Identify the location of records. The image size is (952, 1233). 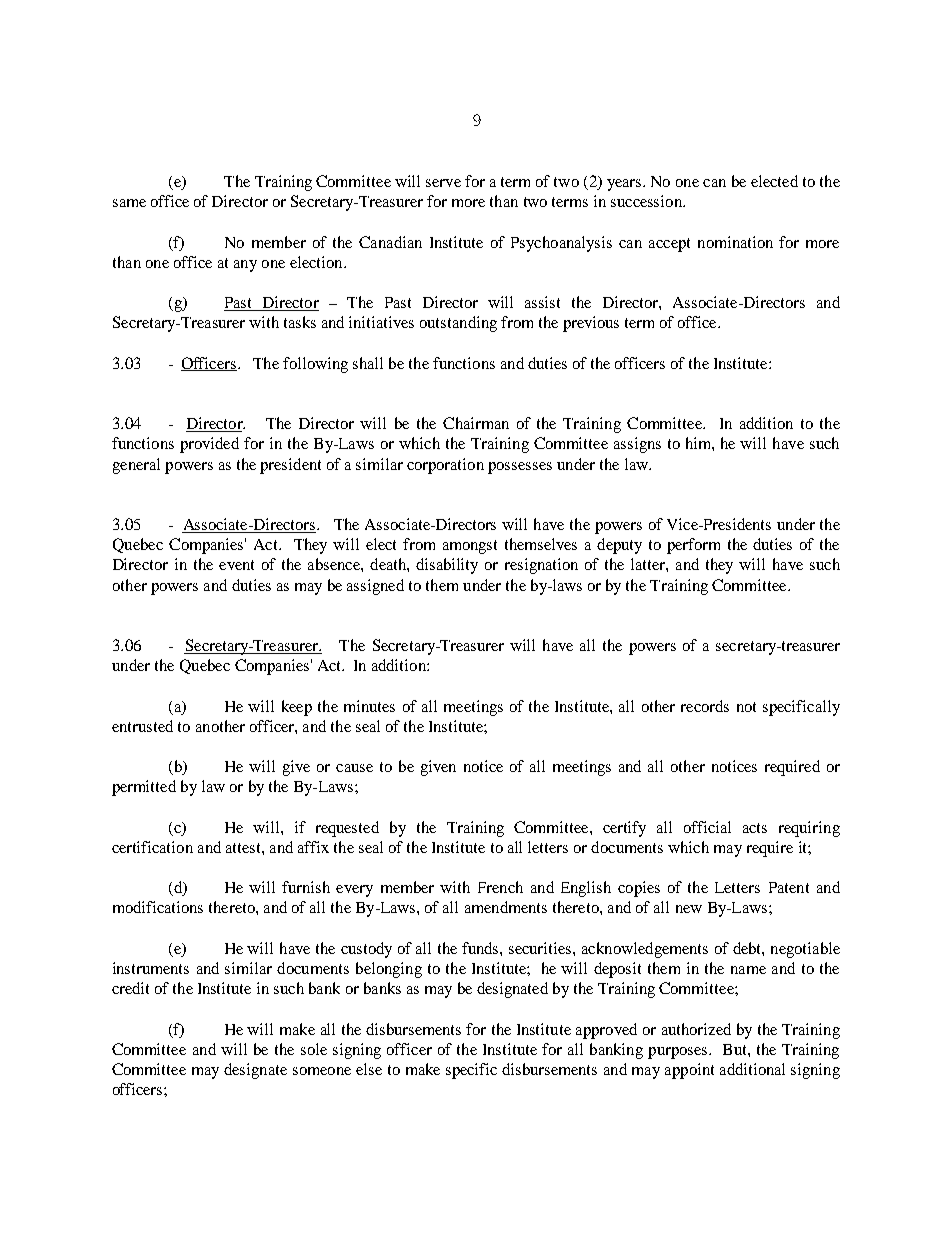
(705, 706).
